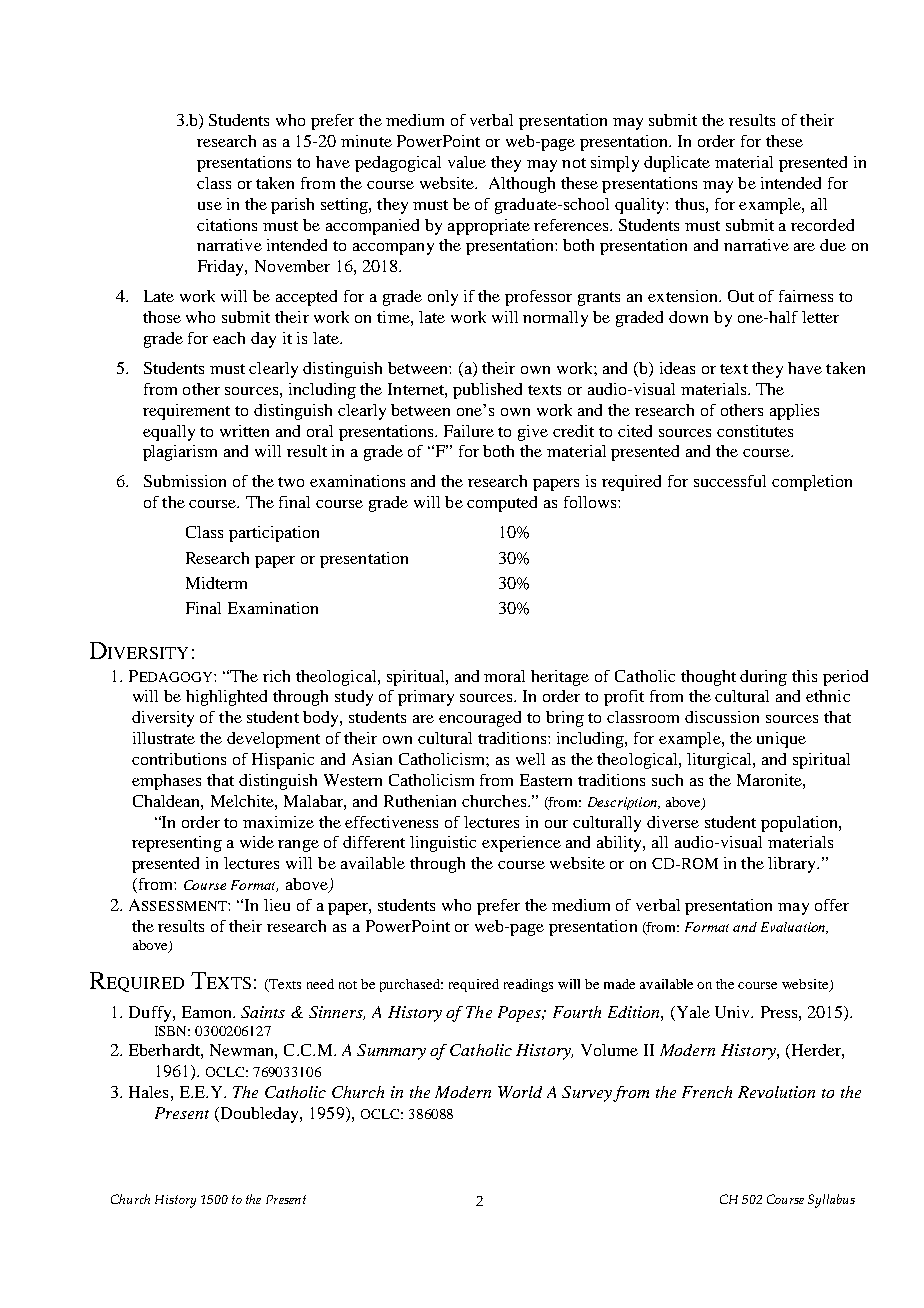 Image resolution: width=924 pixels, height=1308 pixels. I want to click on during, so click(763, 678).
